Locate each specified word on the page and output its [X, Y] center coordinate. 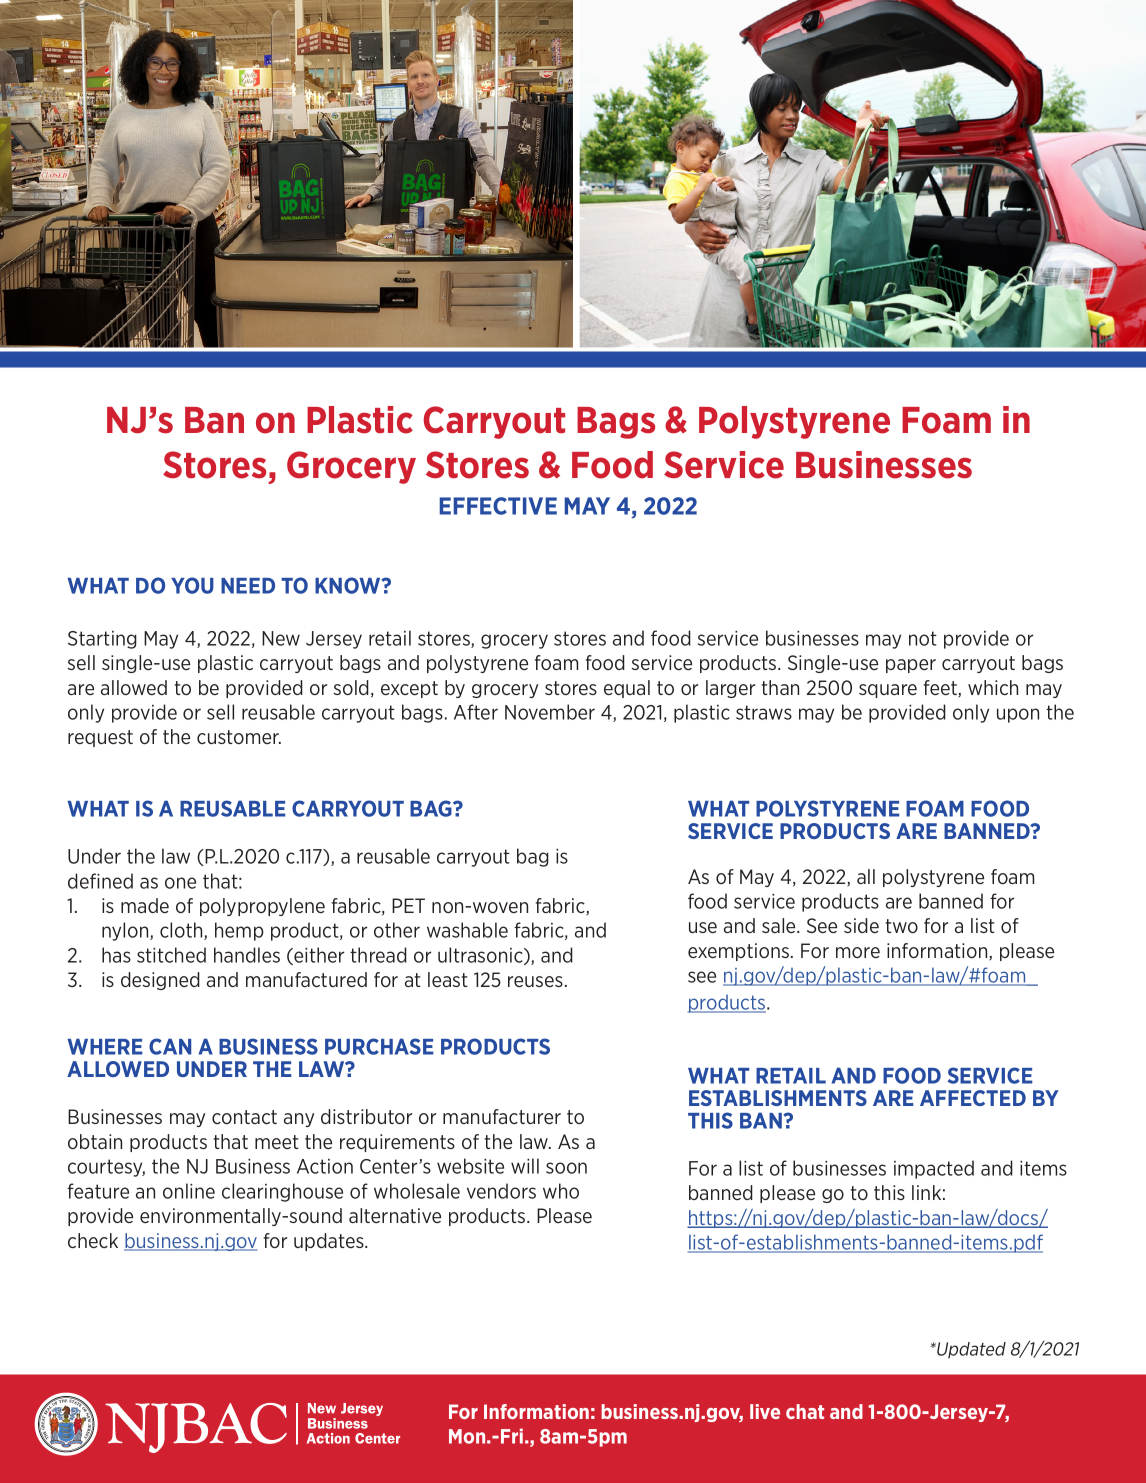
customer [239, 737]
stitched [171, 955]
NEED [248, 586]
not [923, 638]
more [858, 952]
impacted [934, 1169]
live [765, 1411]
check [93, 1240]
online [189, 1191]
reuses [535, 981]
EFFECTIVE [498, 506]
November [550, 712]
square [888, 691]
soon [566, 1168]
